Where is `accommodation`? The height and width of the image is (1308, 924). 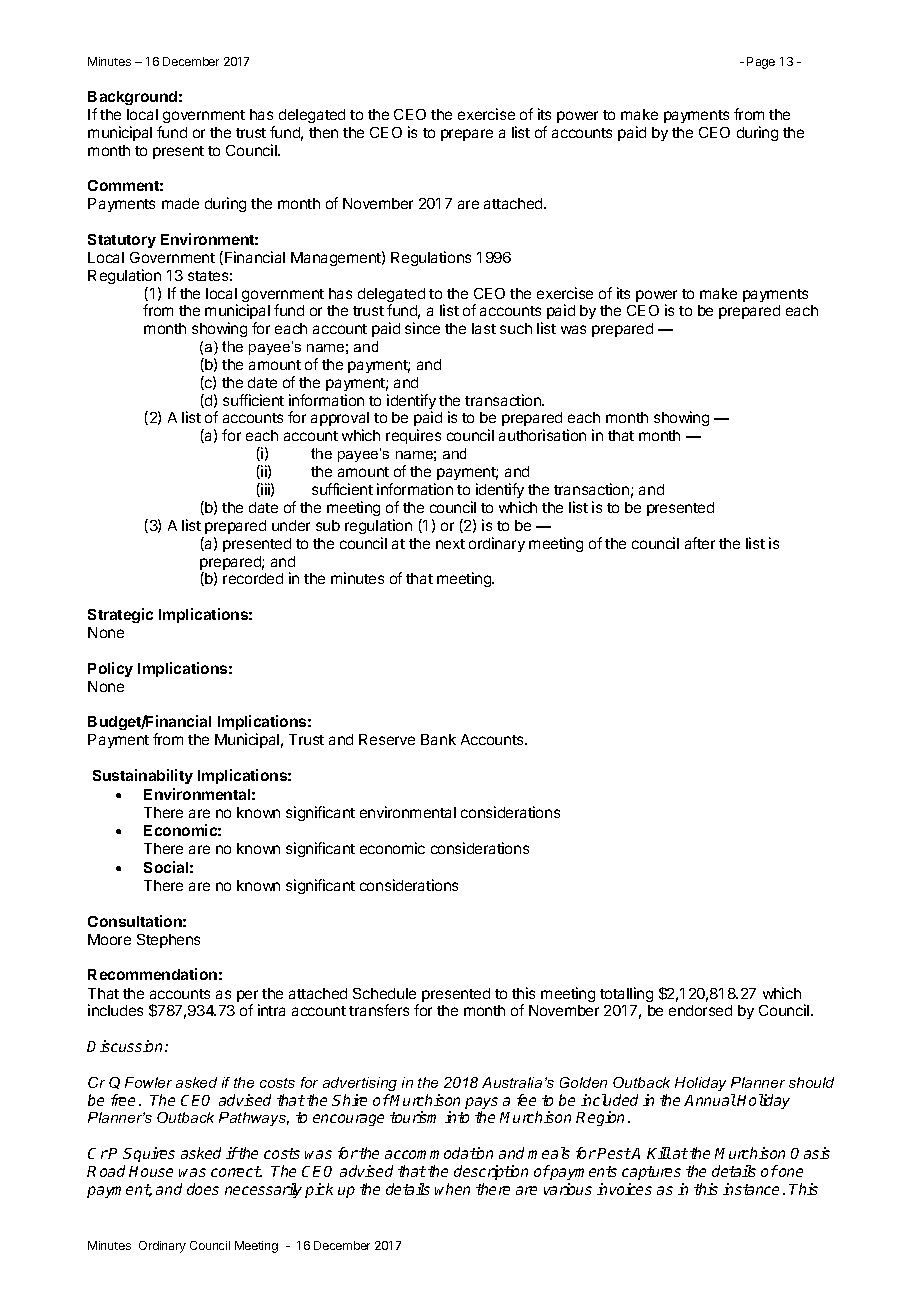
accommodation is located at coordinates (439, 1153).
